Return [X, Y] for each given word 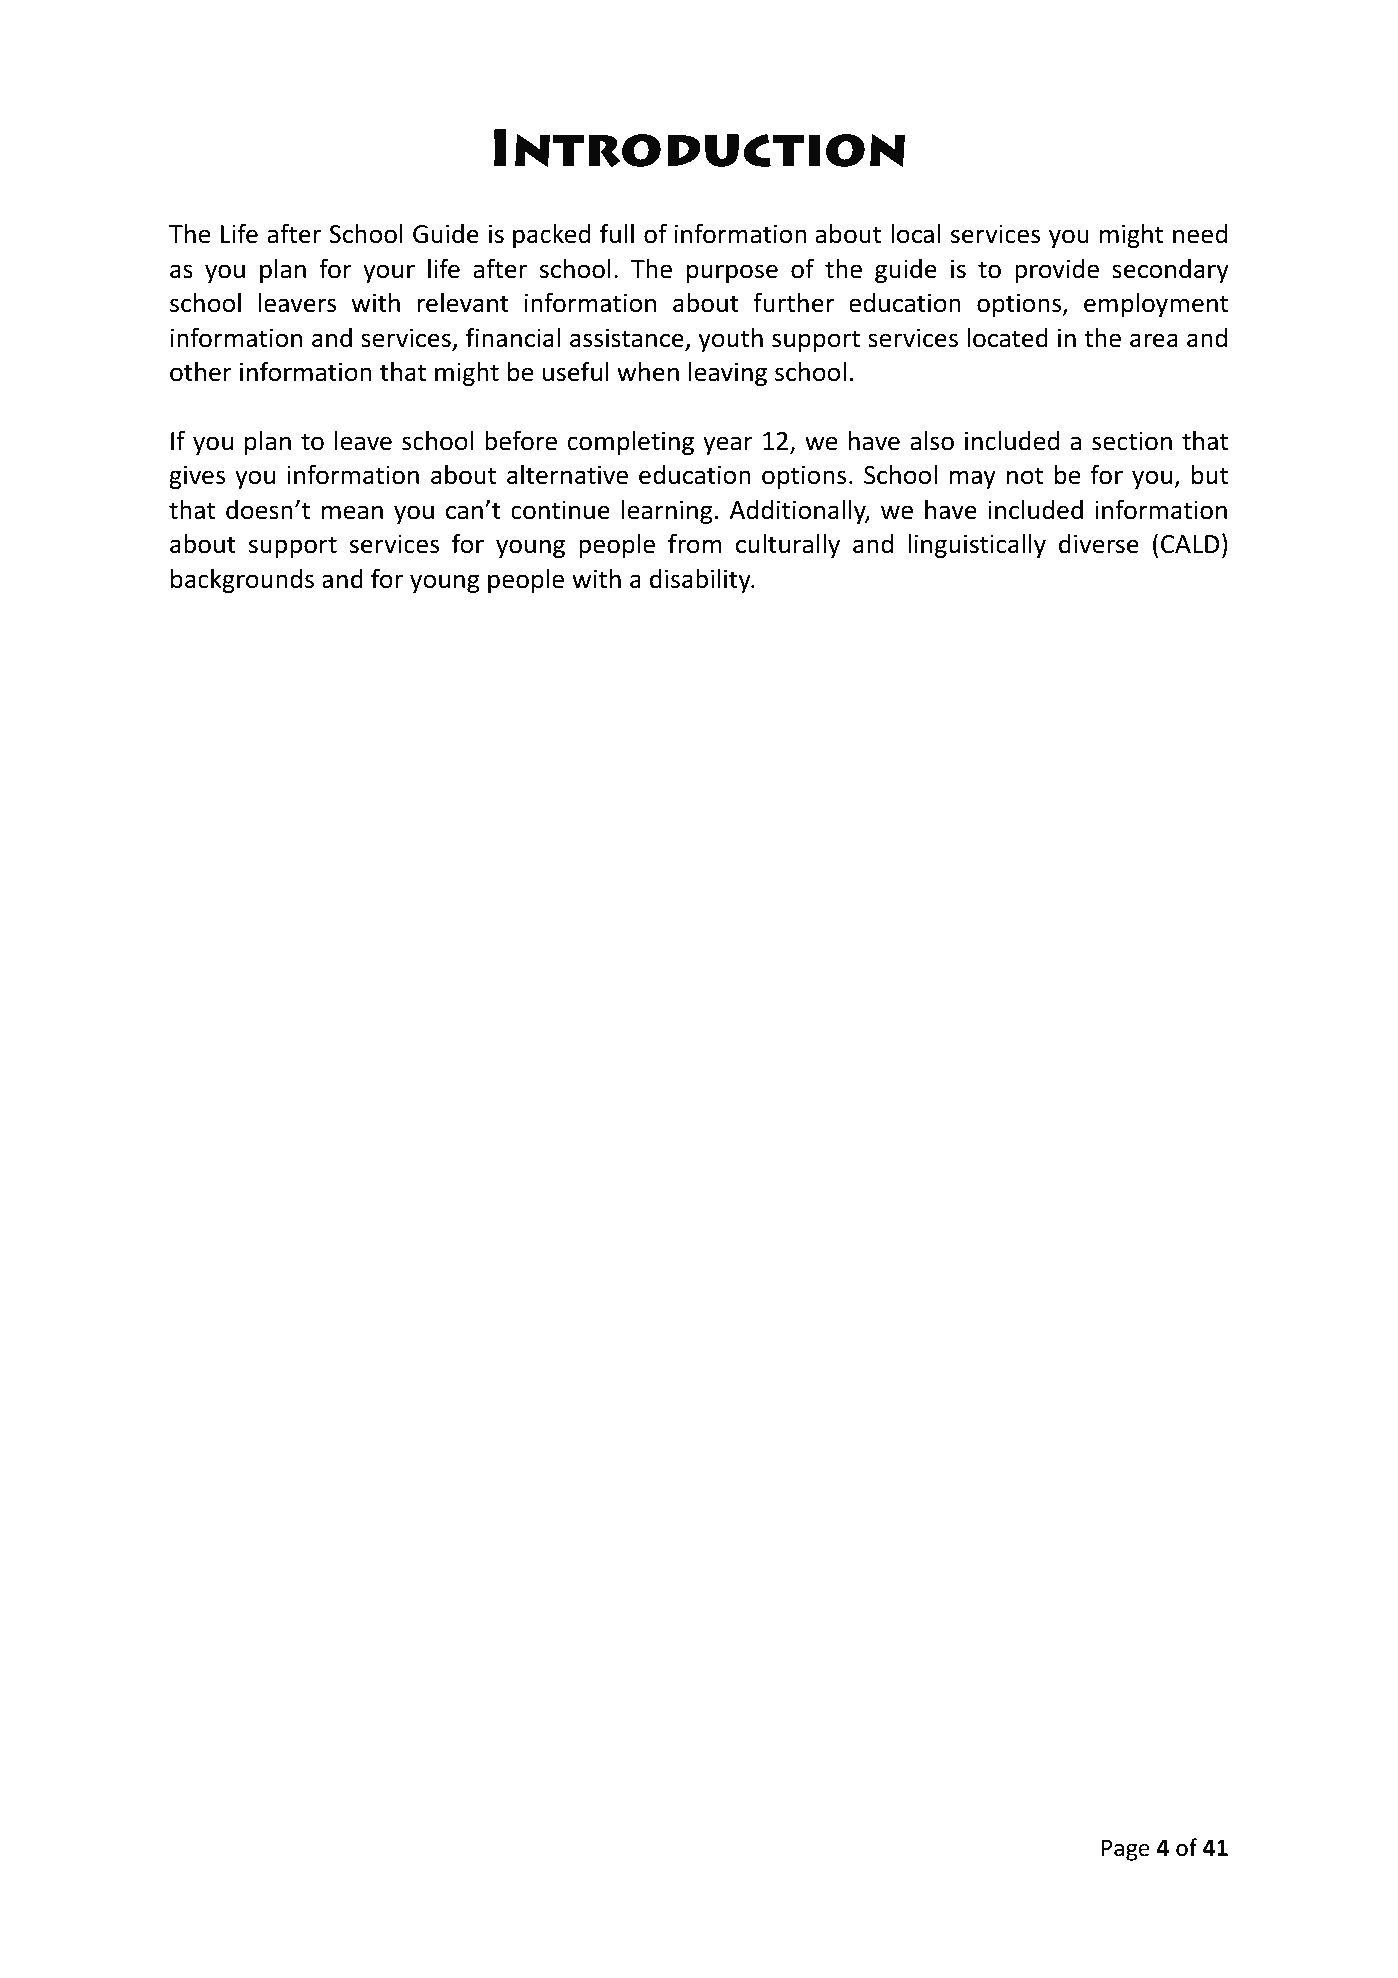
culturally [788, 546]
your [389, 273]
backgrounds [242, 581]
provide [1057, 271]
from [695, 543]
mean [352, 512]
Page [1126, 1850]
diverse [1099, 544]
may [973, 479]
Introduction [699, 148]
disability [701, 581]
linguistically [977, 546]
